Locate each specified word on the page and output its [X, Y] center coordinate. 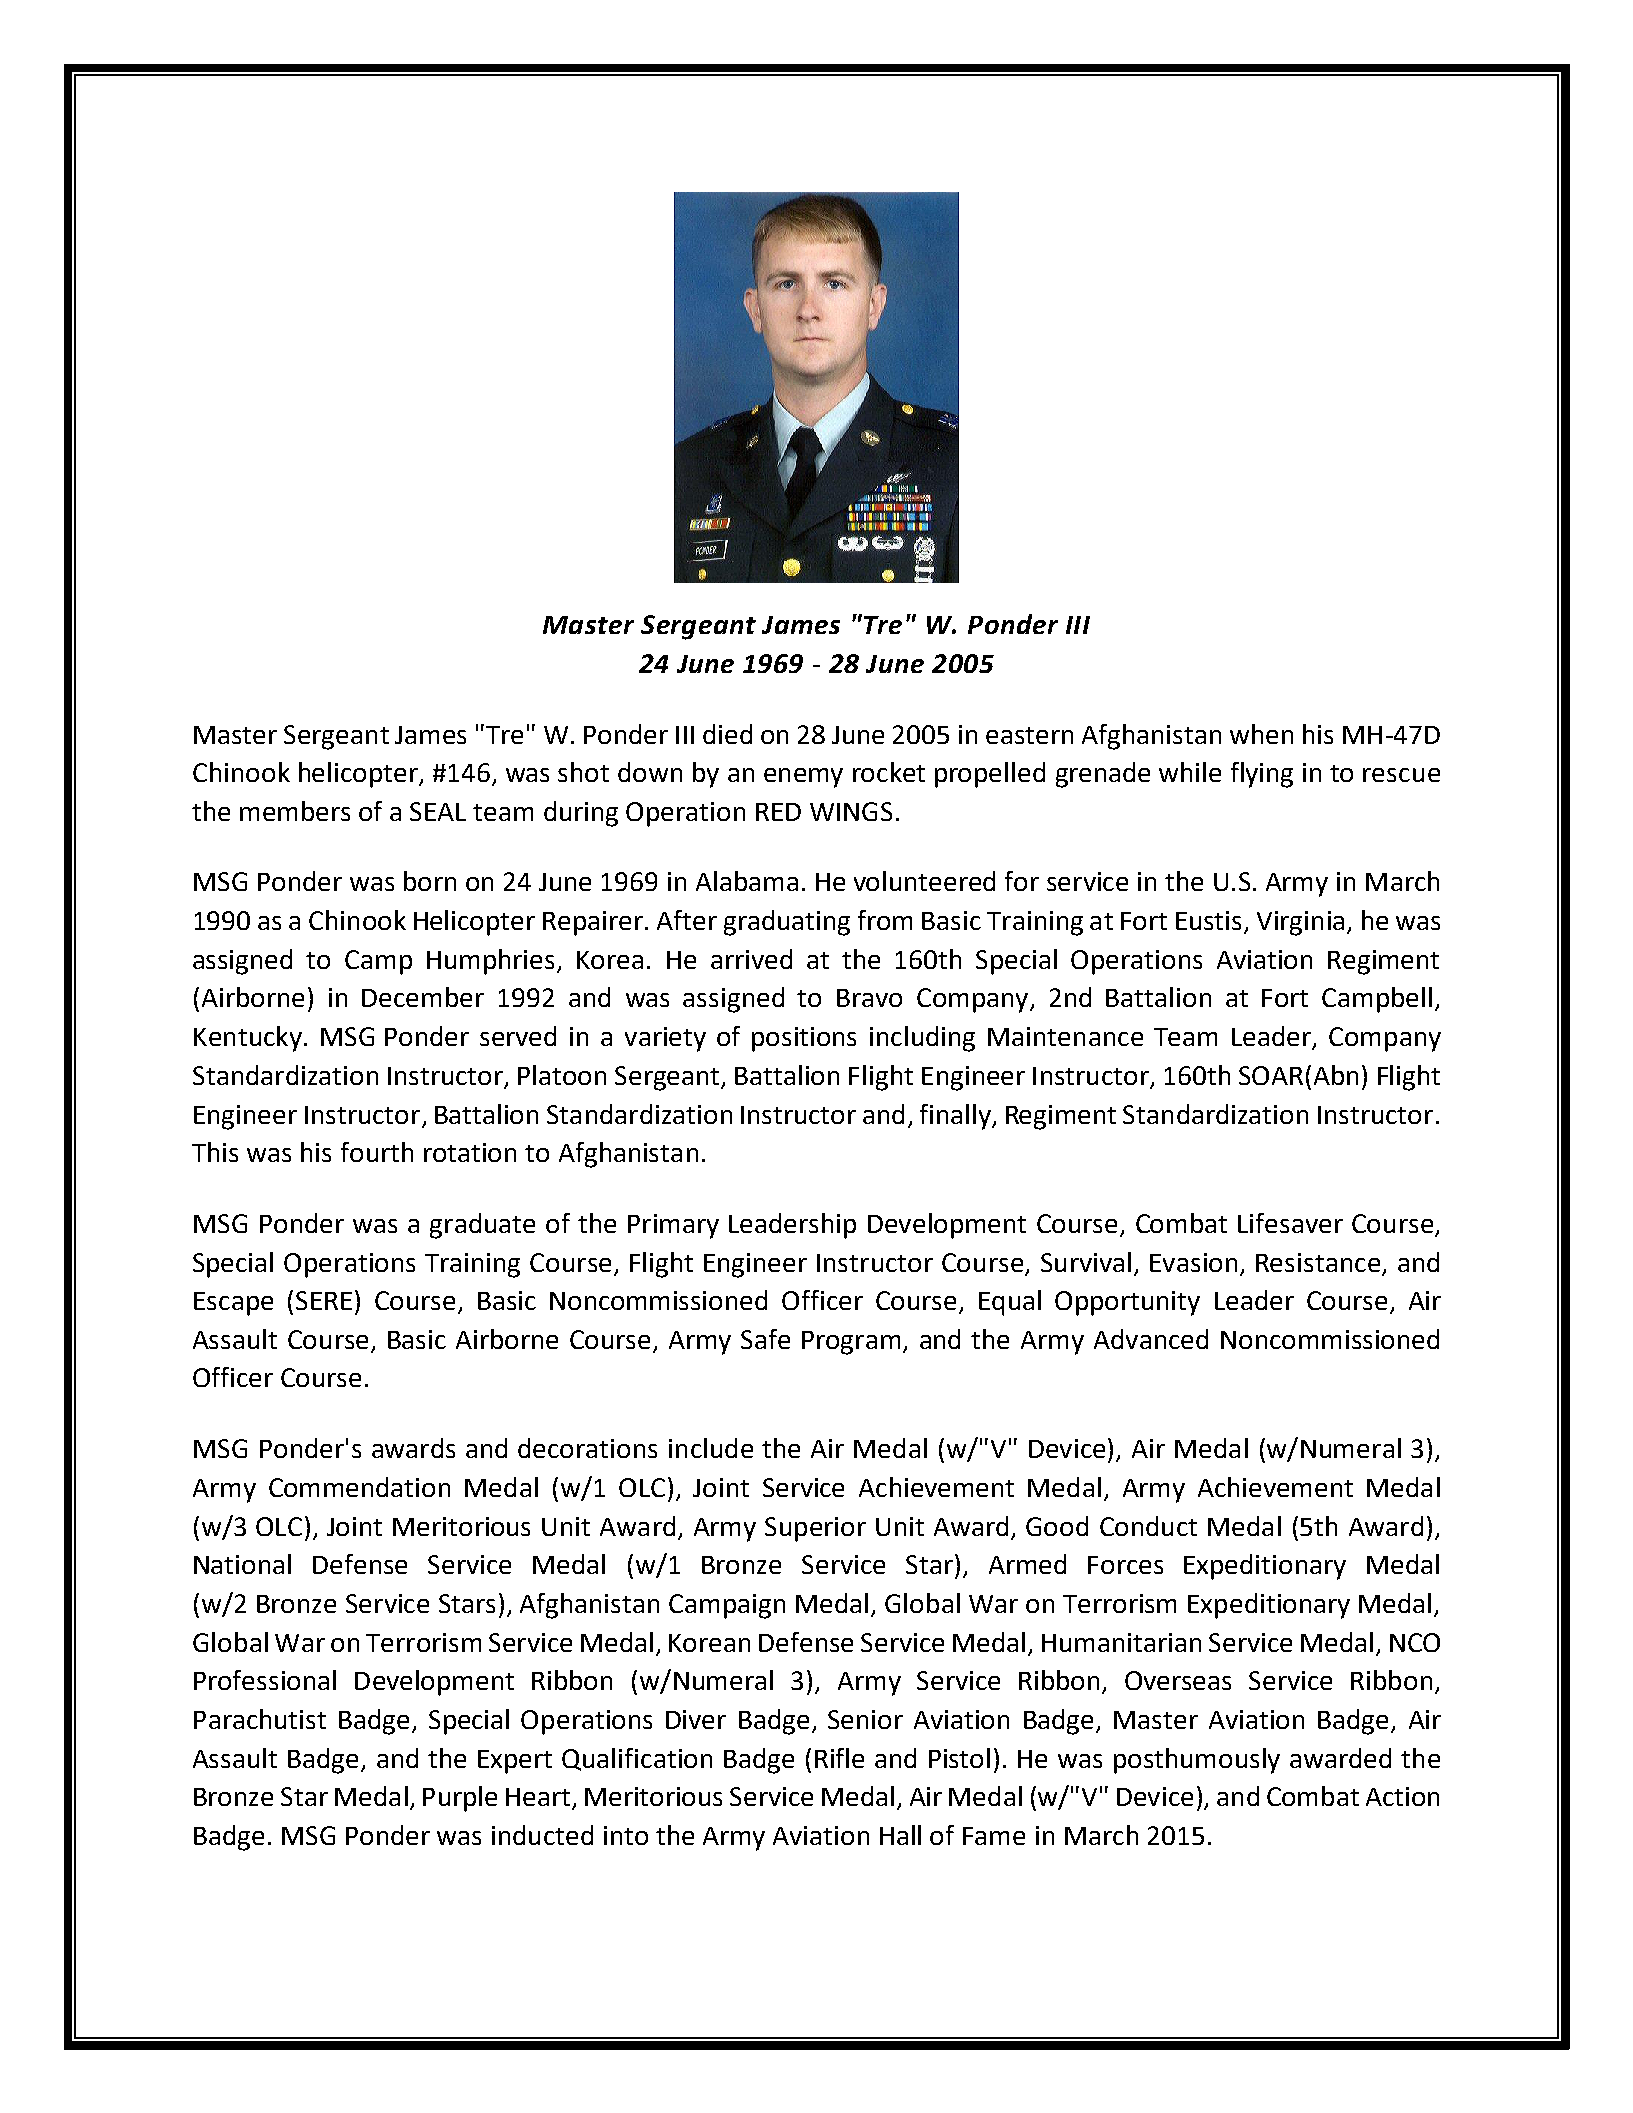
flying [1262, 775]
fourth [377, 1152]
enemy [803, 778]
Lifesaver [1290, 1223]
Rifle [839, 1758]
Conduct [1148, 1526]
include [711, 1448]
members [295, 811]
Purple [460, 1799]
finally [956, 1117]
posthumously [1197, 1761]
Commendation [359, 1487]
